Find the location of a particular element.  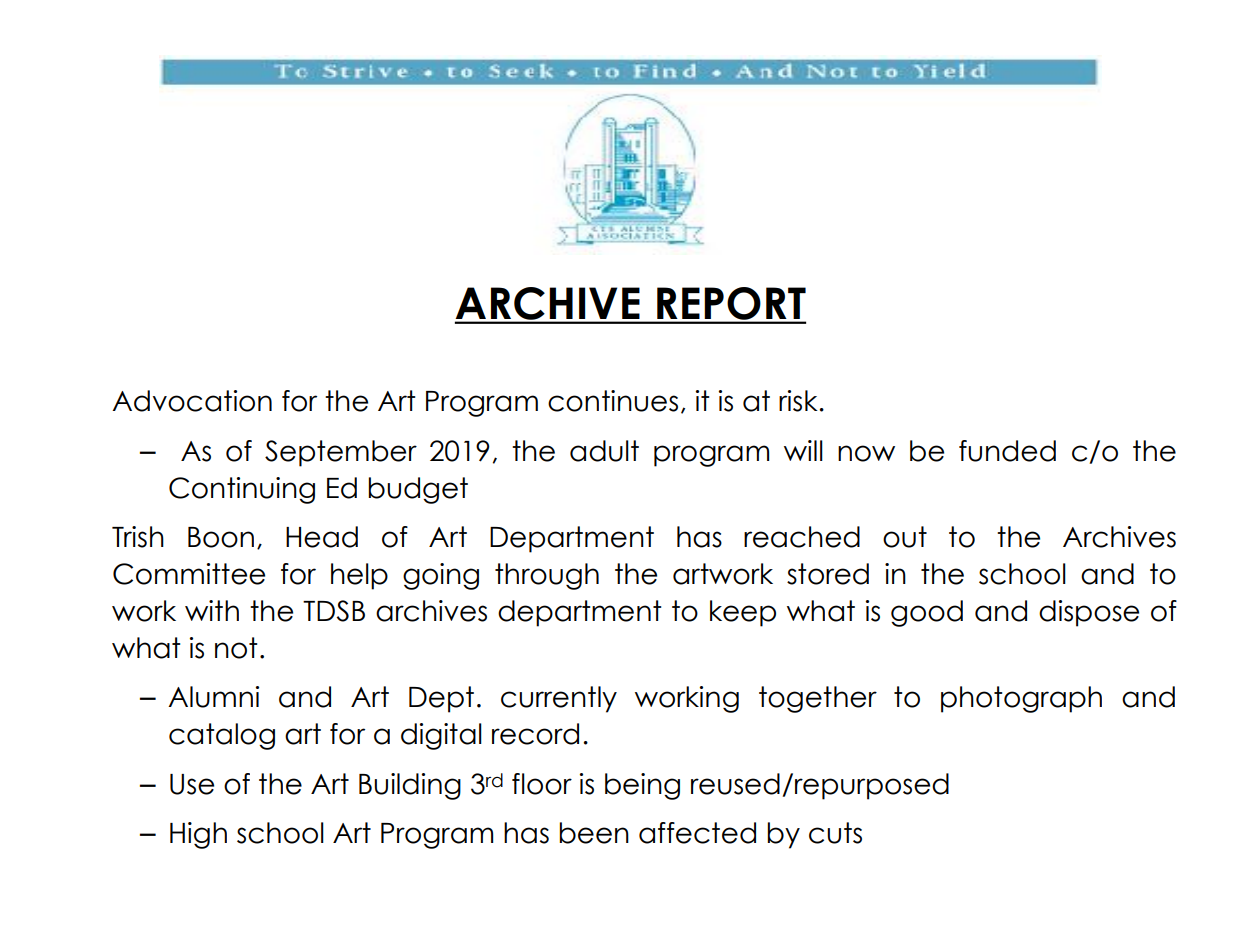

out is located at coordinates (905, 537).
